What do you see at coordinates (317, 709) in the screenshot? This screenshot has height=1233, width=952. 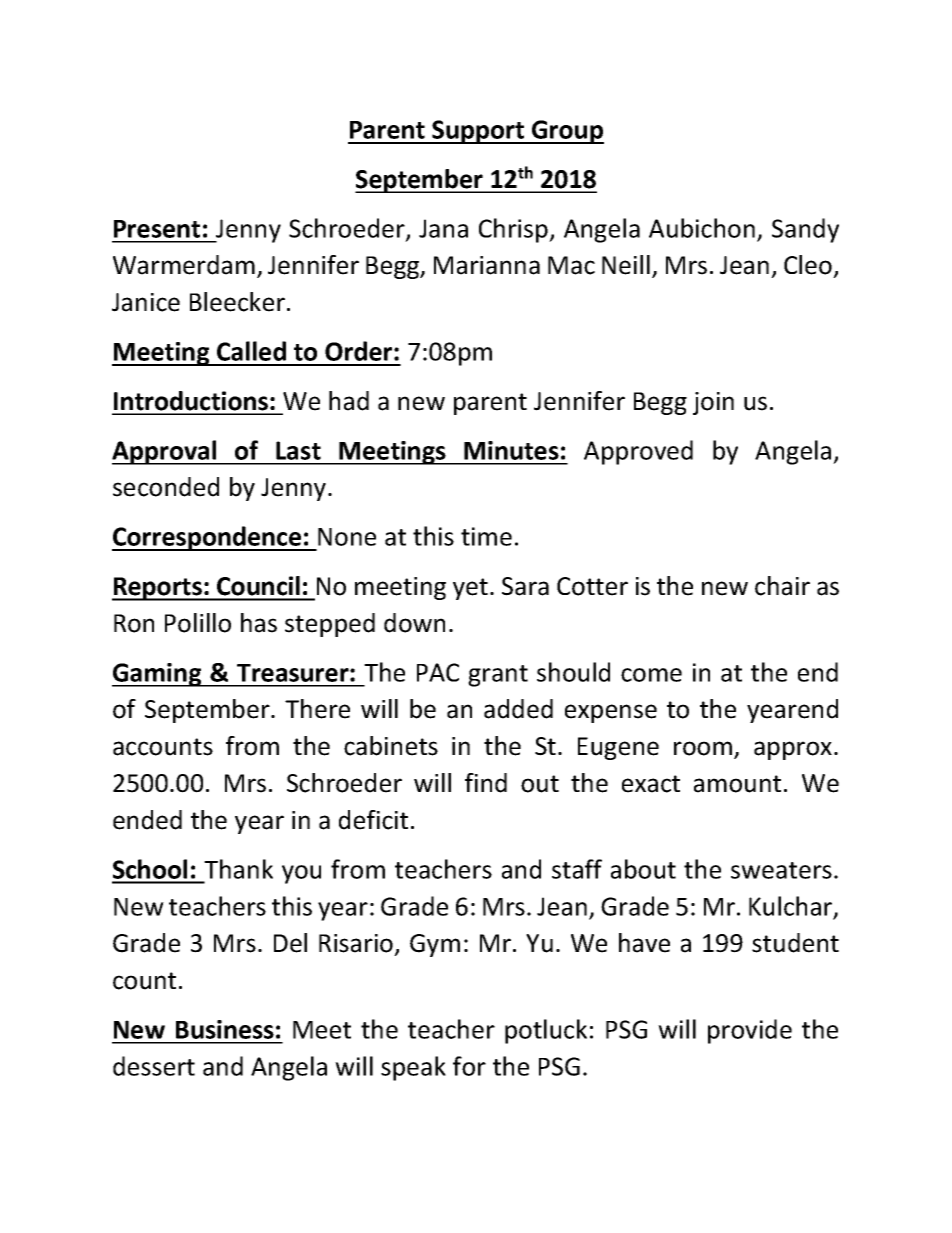 I see `There` at bounding box center [317, 709].
